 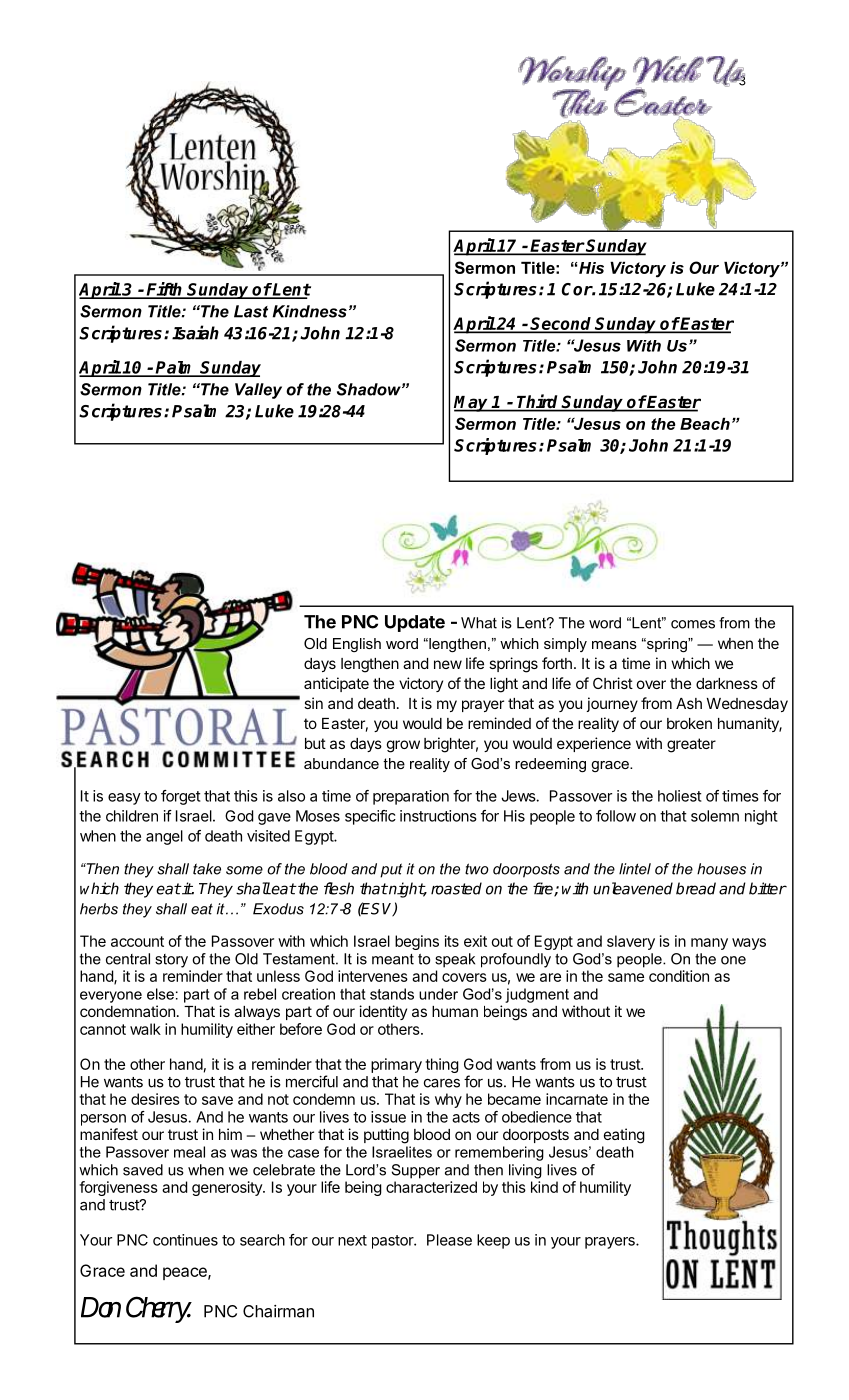 What do you see at coordinates (185, 1240) in the document?
I see `continues` at bounding box center [185, 1240].
